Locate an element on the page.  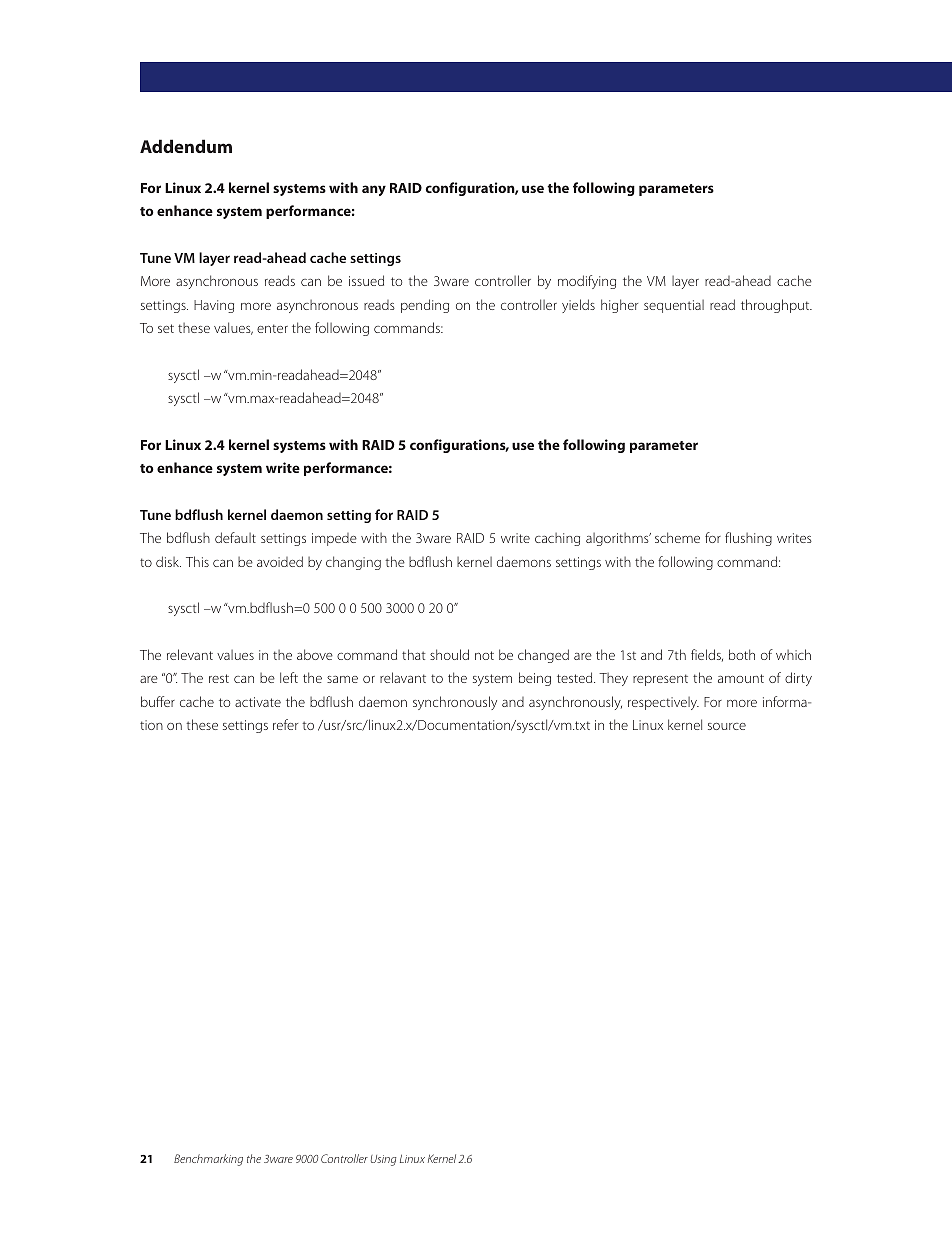
Using is located at coordinates (383, 1160).
